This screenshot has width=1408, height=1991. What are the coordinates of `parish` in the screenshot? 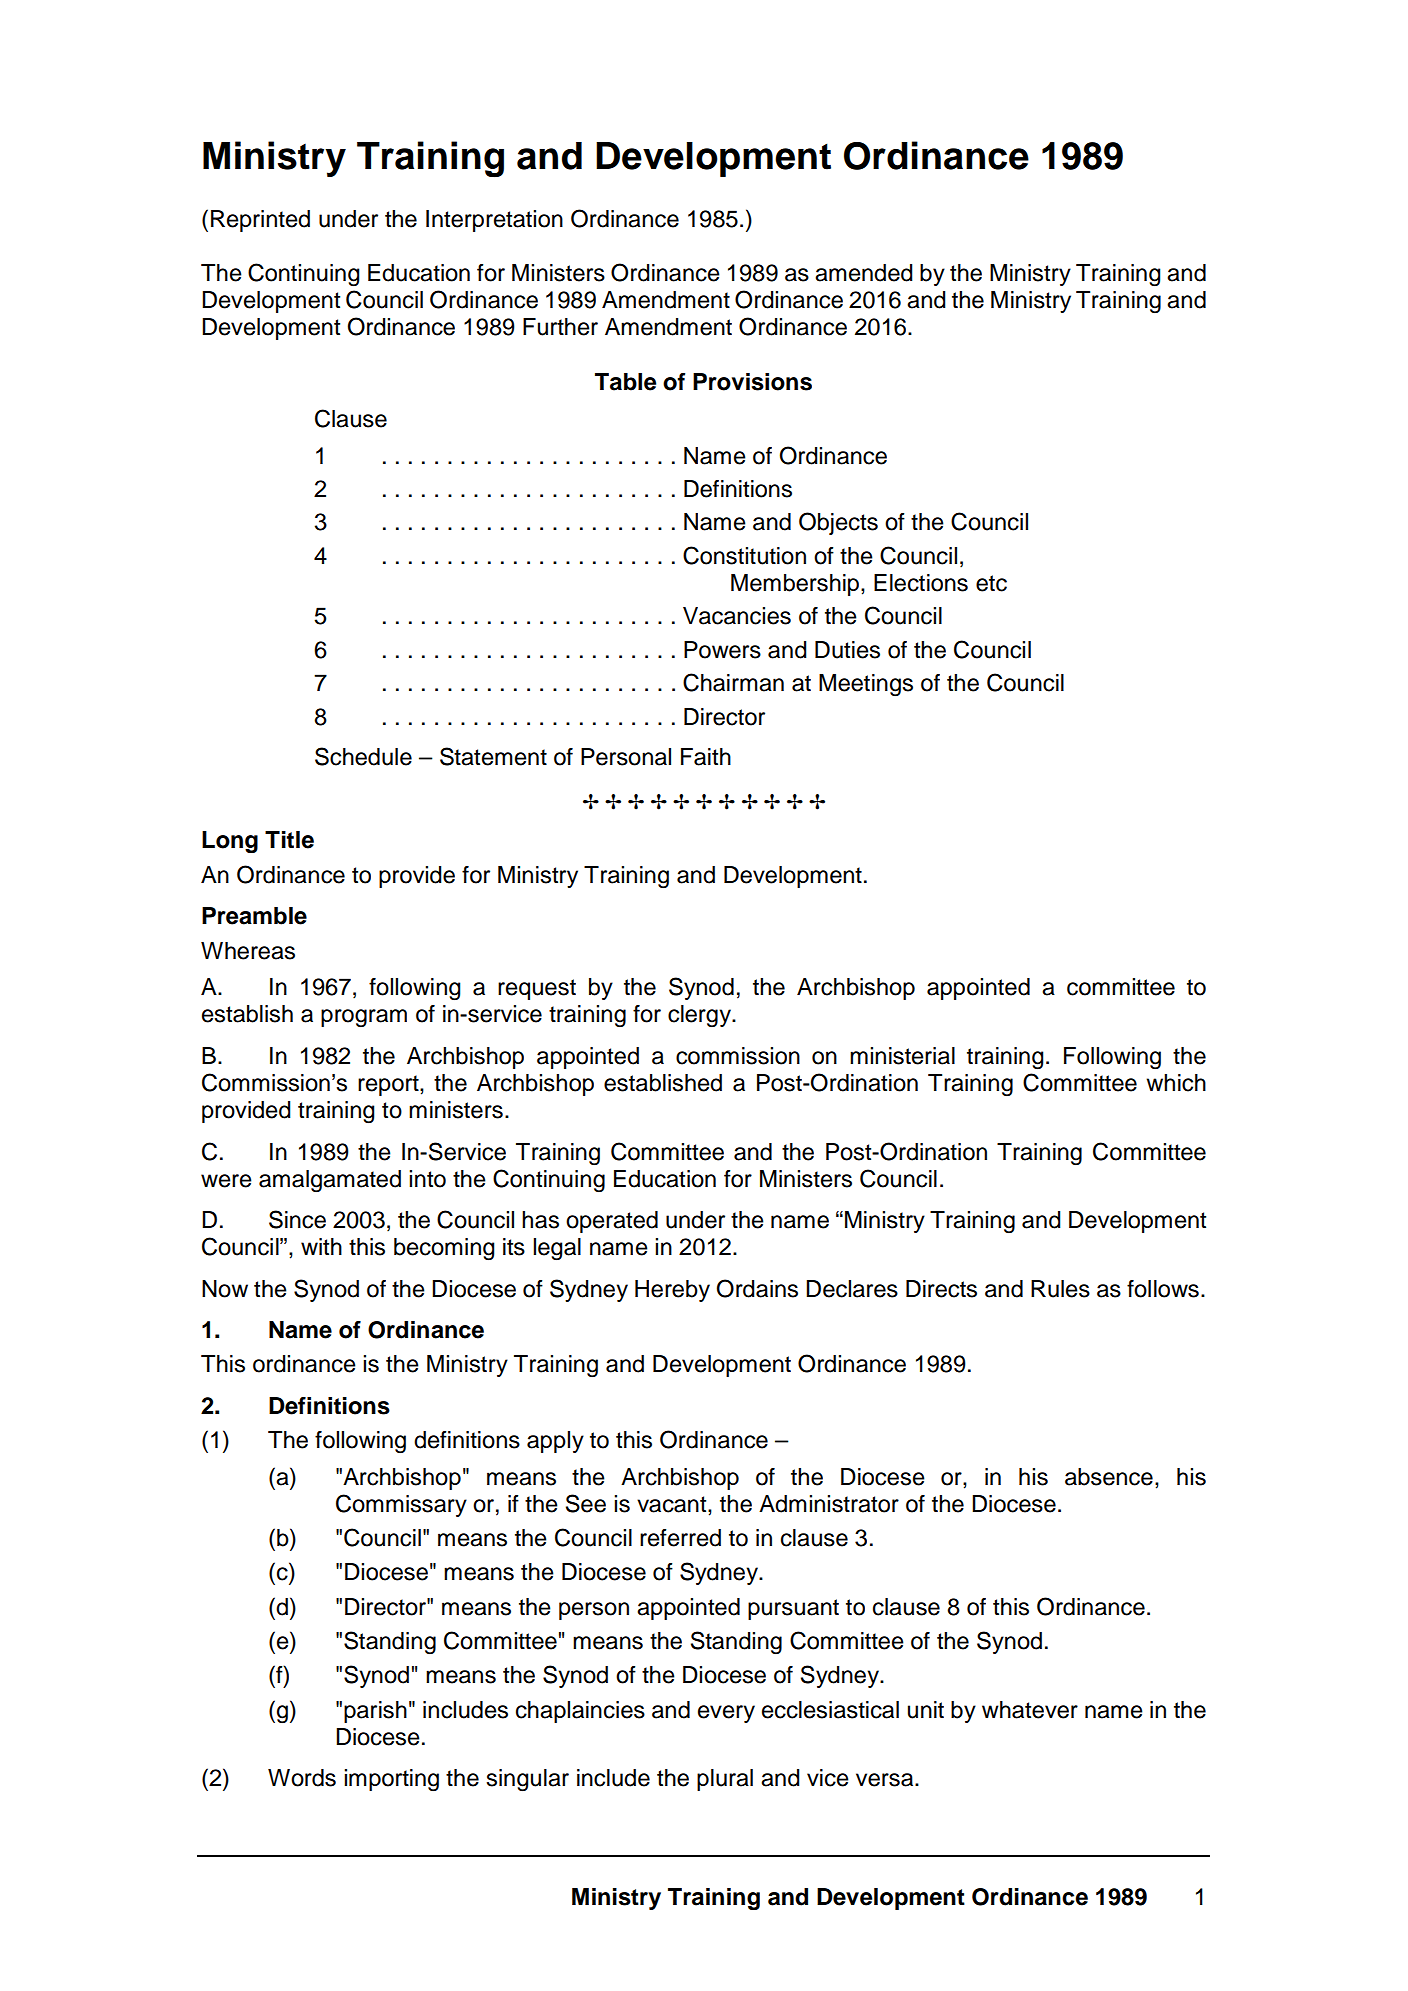 It's located at (375, 1712).
